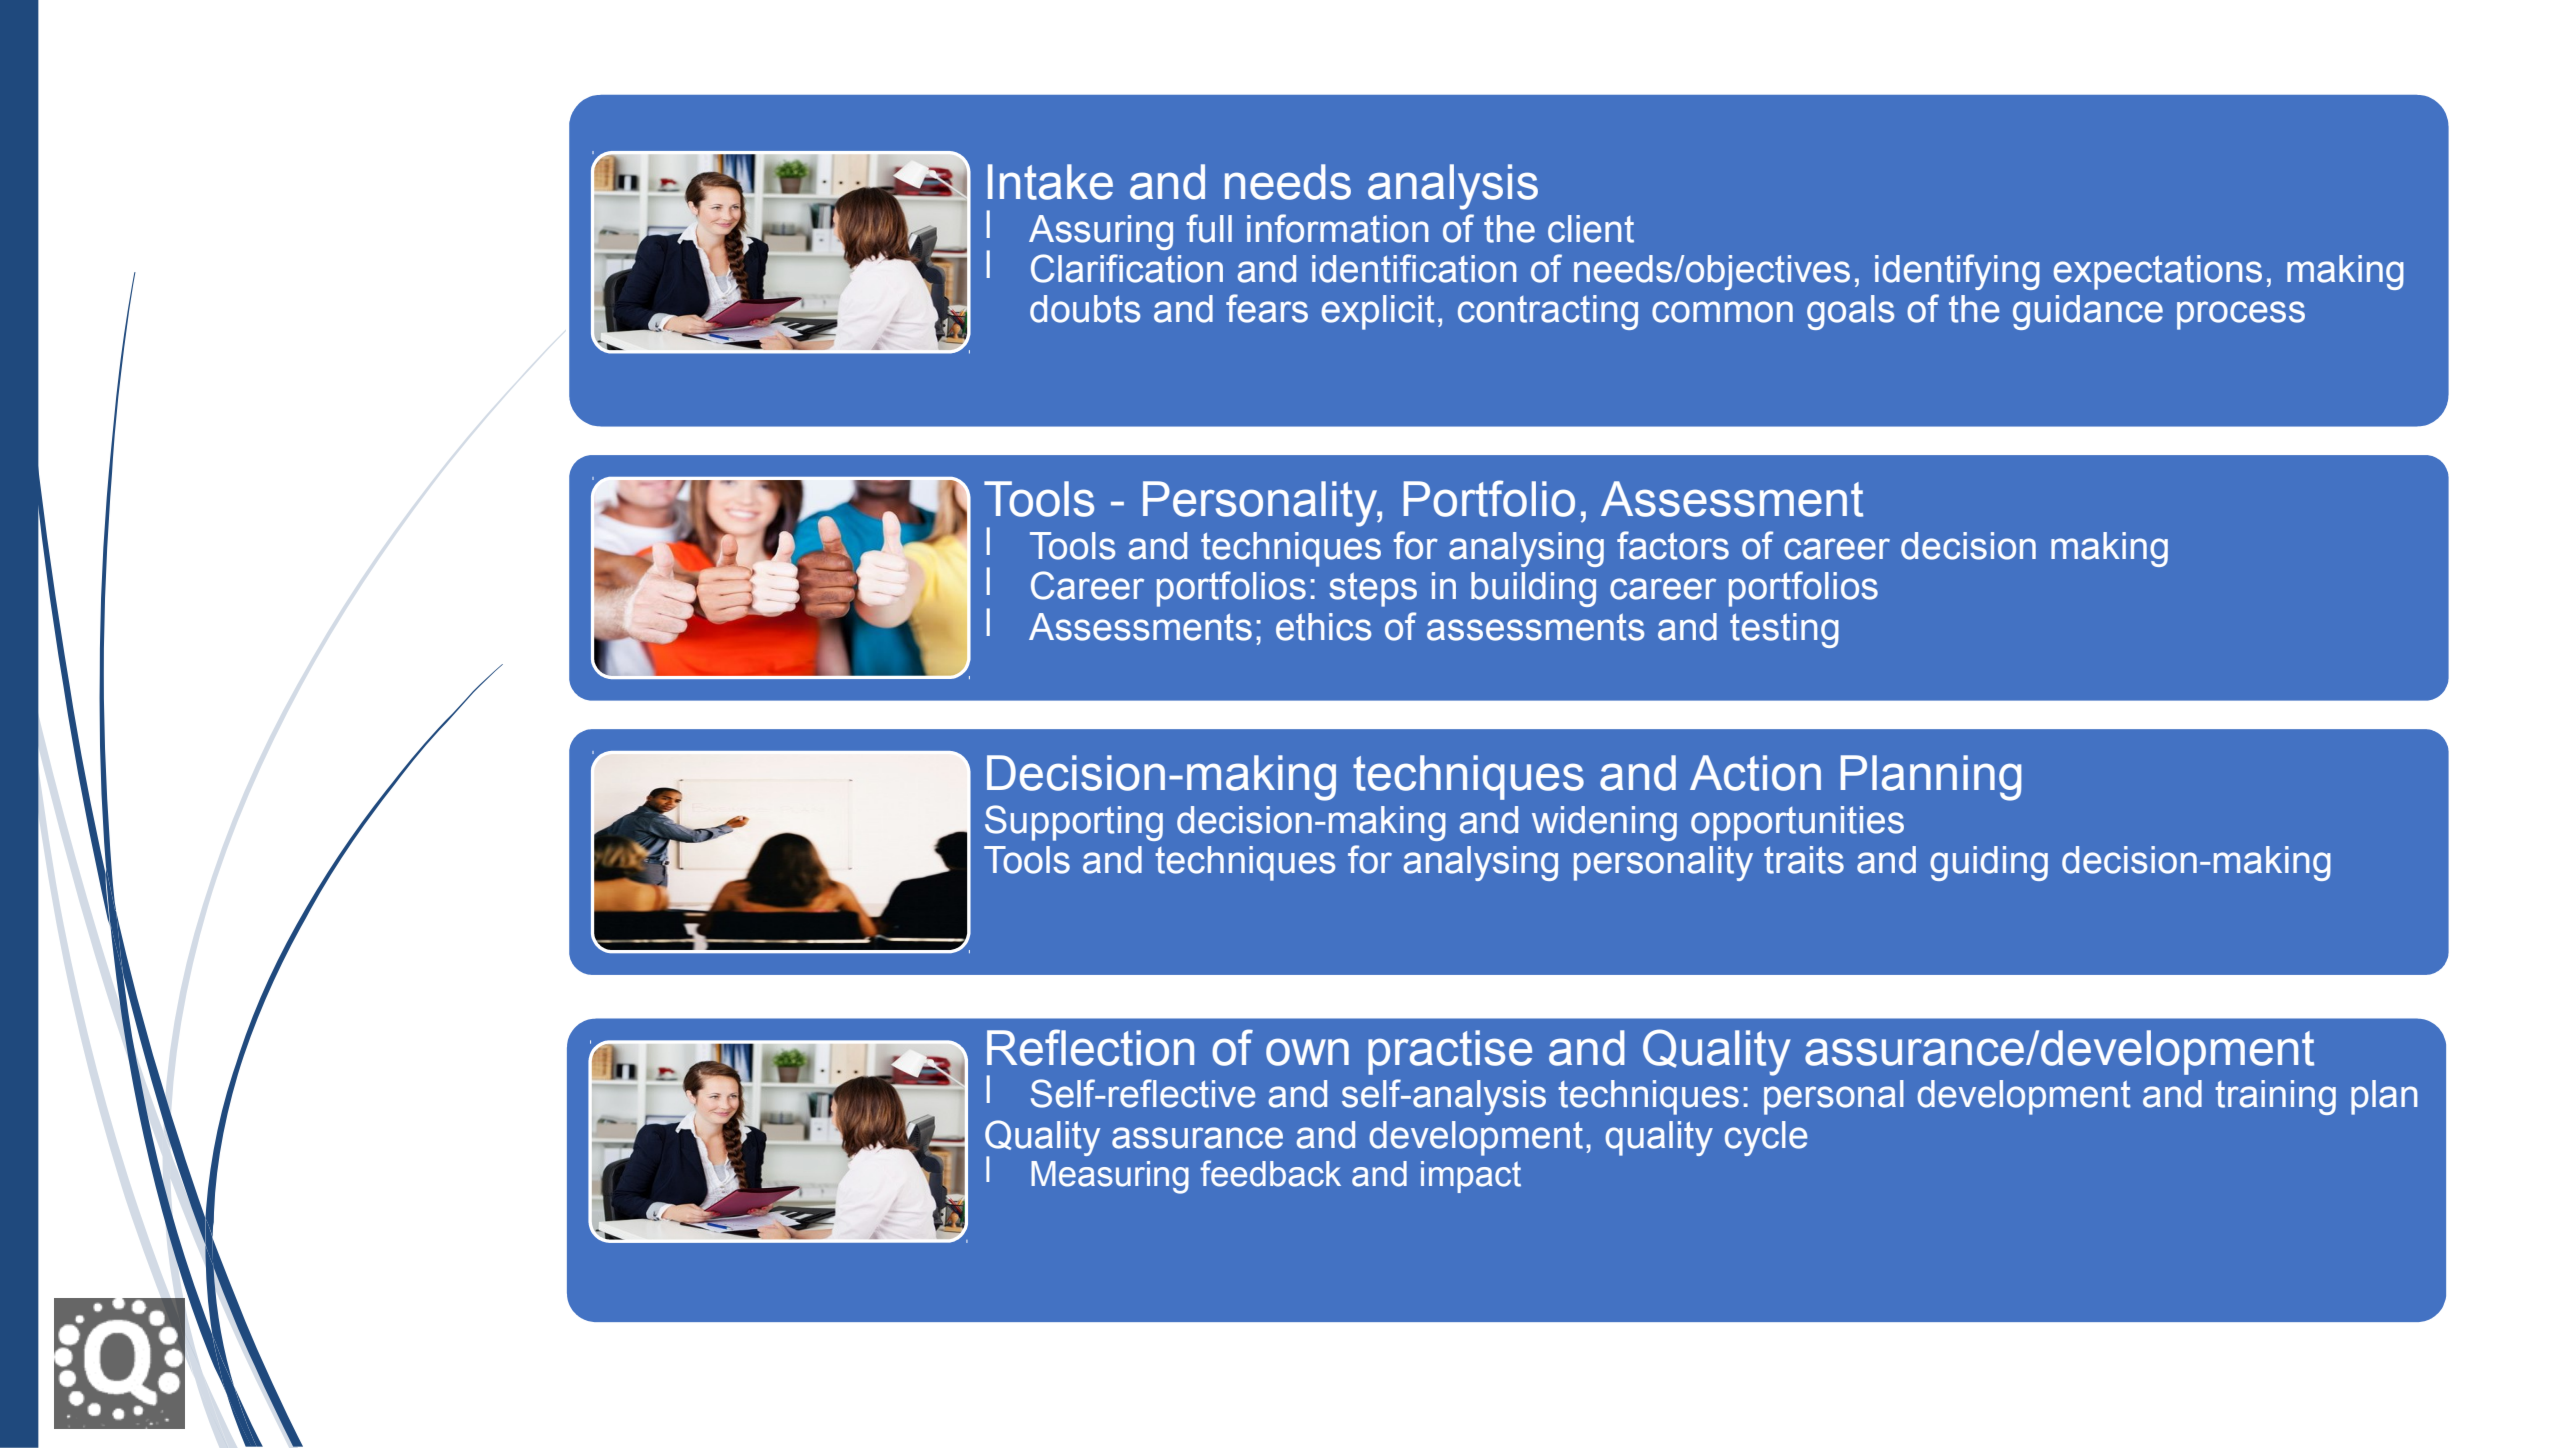  Describe the element at coordinates (1755, 773) in the image. I see `Action` at that location.
